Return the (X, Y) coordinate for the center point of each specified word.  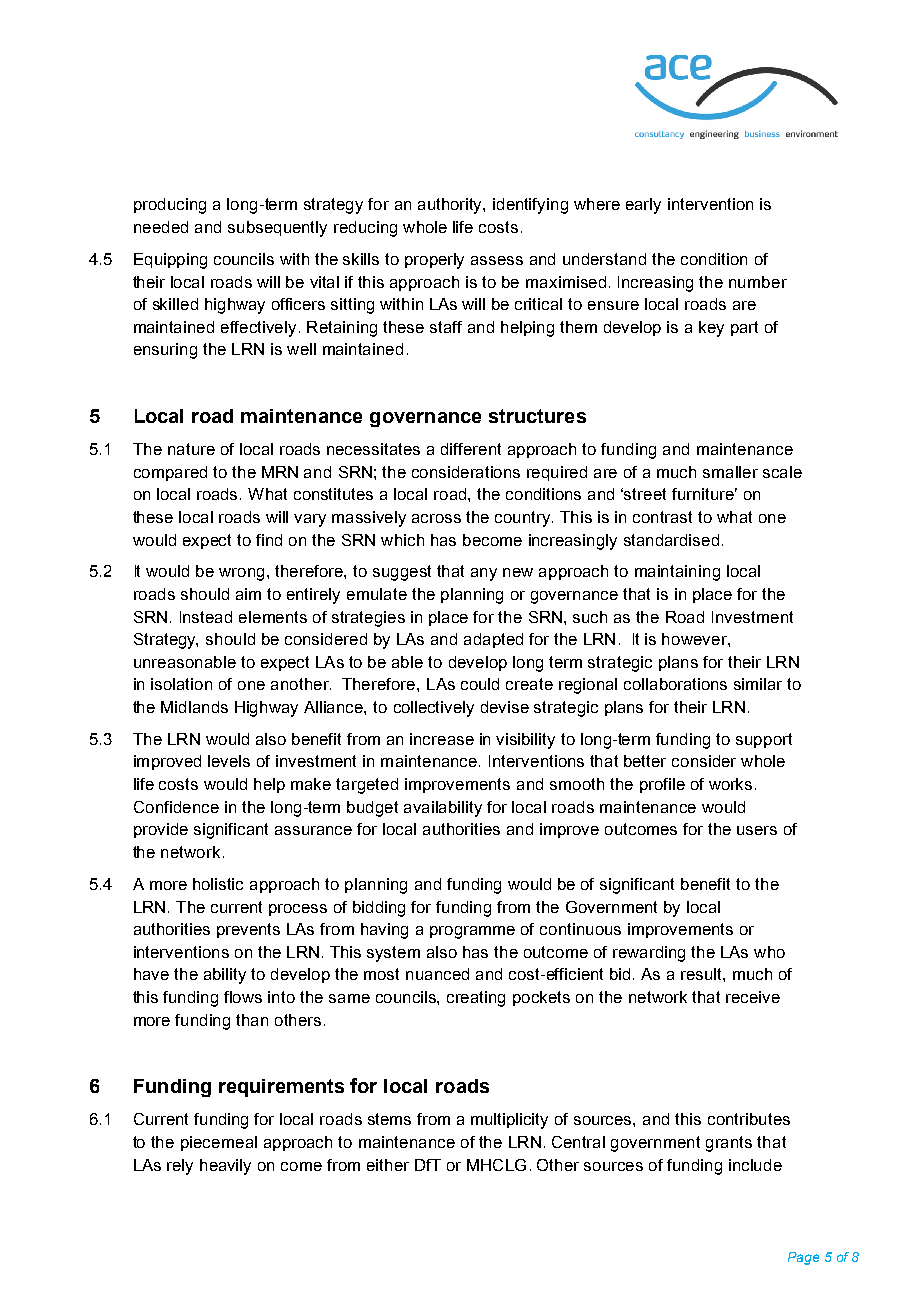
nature (191, 449)
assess (497, 260)
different (471, 449)
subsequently (277, 229)
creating (476, 999)
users (757, 830)
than (252, 1020)
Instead (206, 617)
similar (758, 684)
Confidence (176, 807)
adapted (493, 640)
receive (753, 997)
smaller (730, 472)
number (758, 282)
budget (372, 809)
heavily (225, 1167)
